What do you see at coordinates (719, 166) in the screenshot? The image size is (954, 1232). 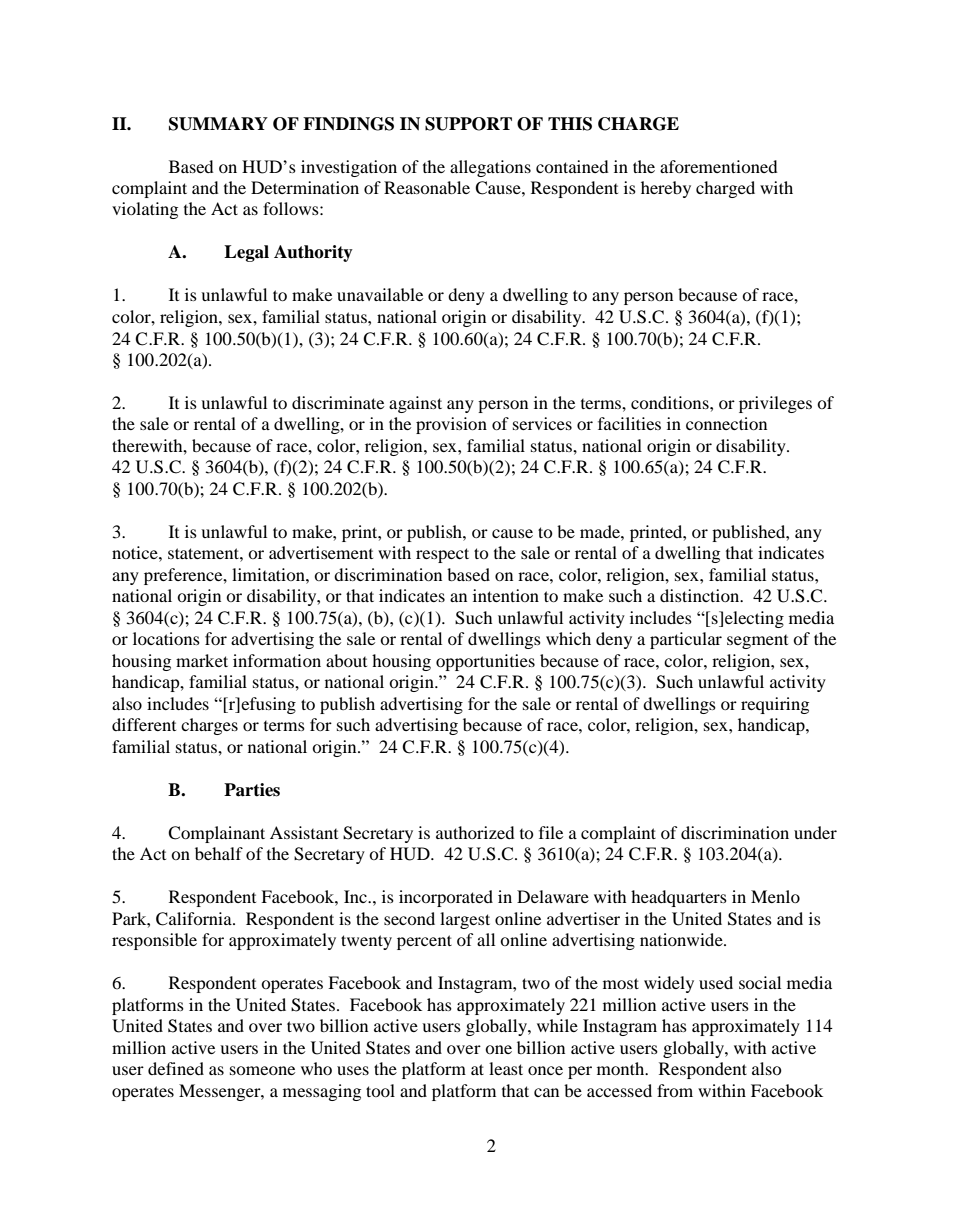 I see `aforementioned` at bounding box center [719, 166].
